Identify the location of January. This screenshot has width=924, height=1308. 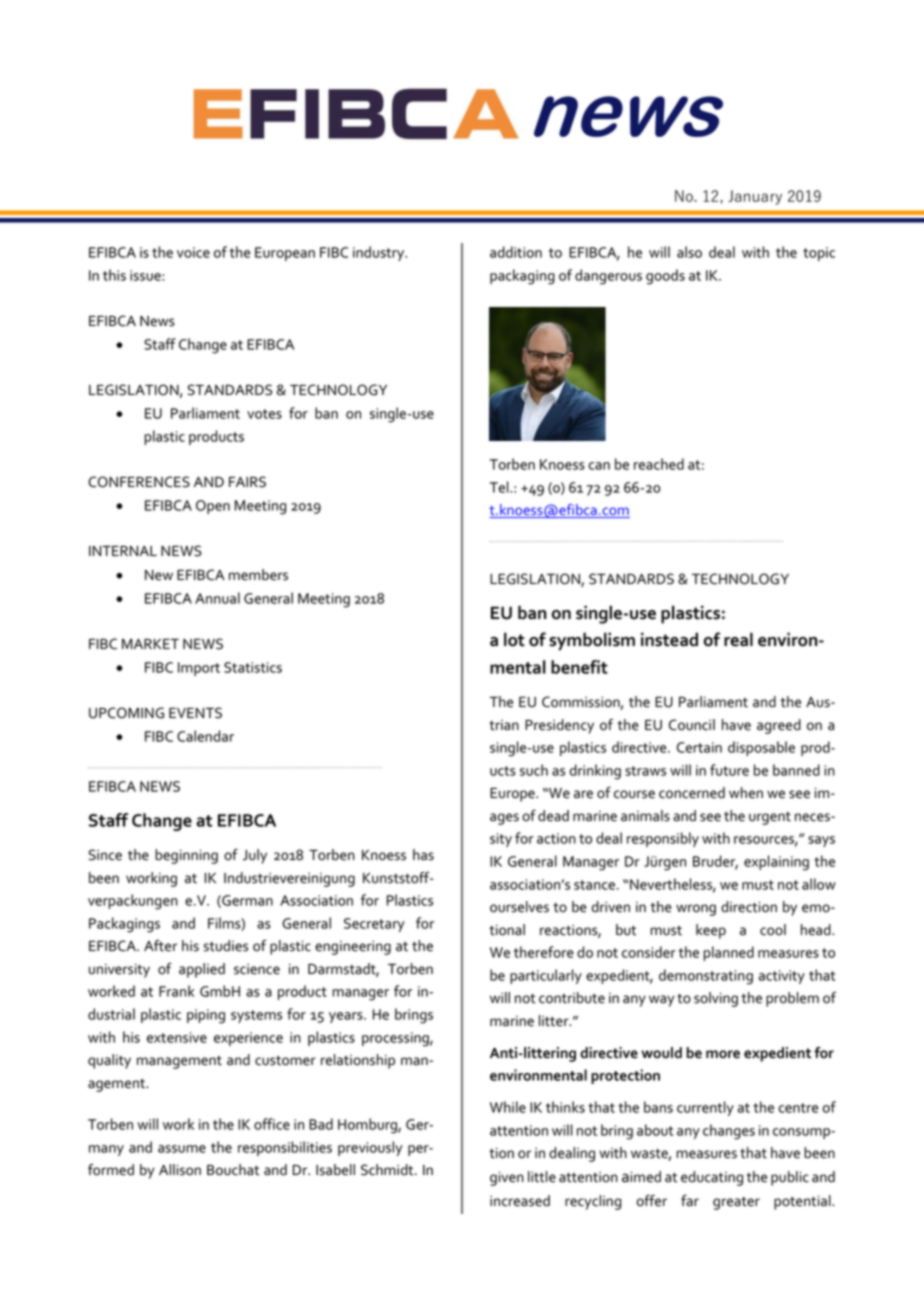
(755, 197).
